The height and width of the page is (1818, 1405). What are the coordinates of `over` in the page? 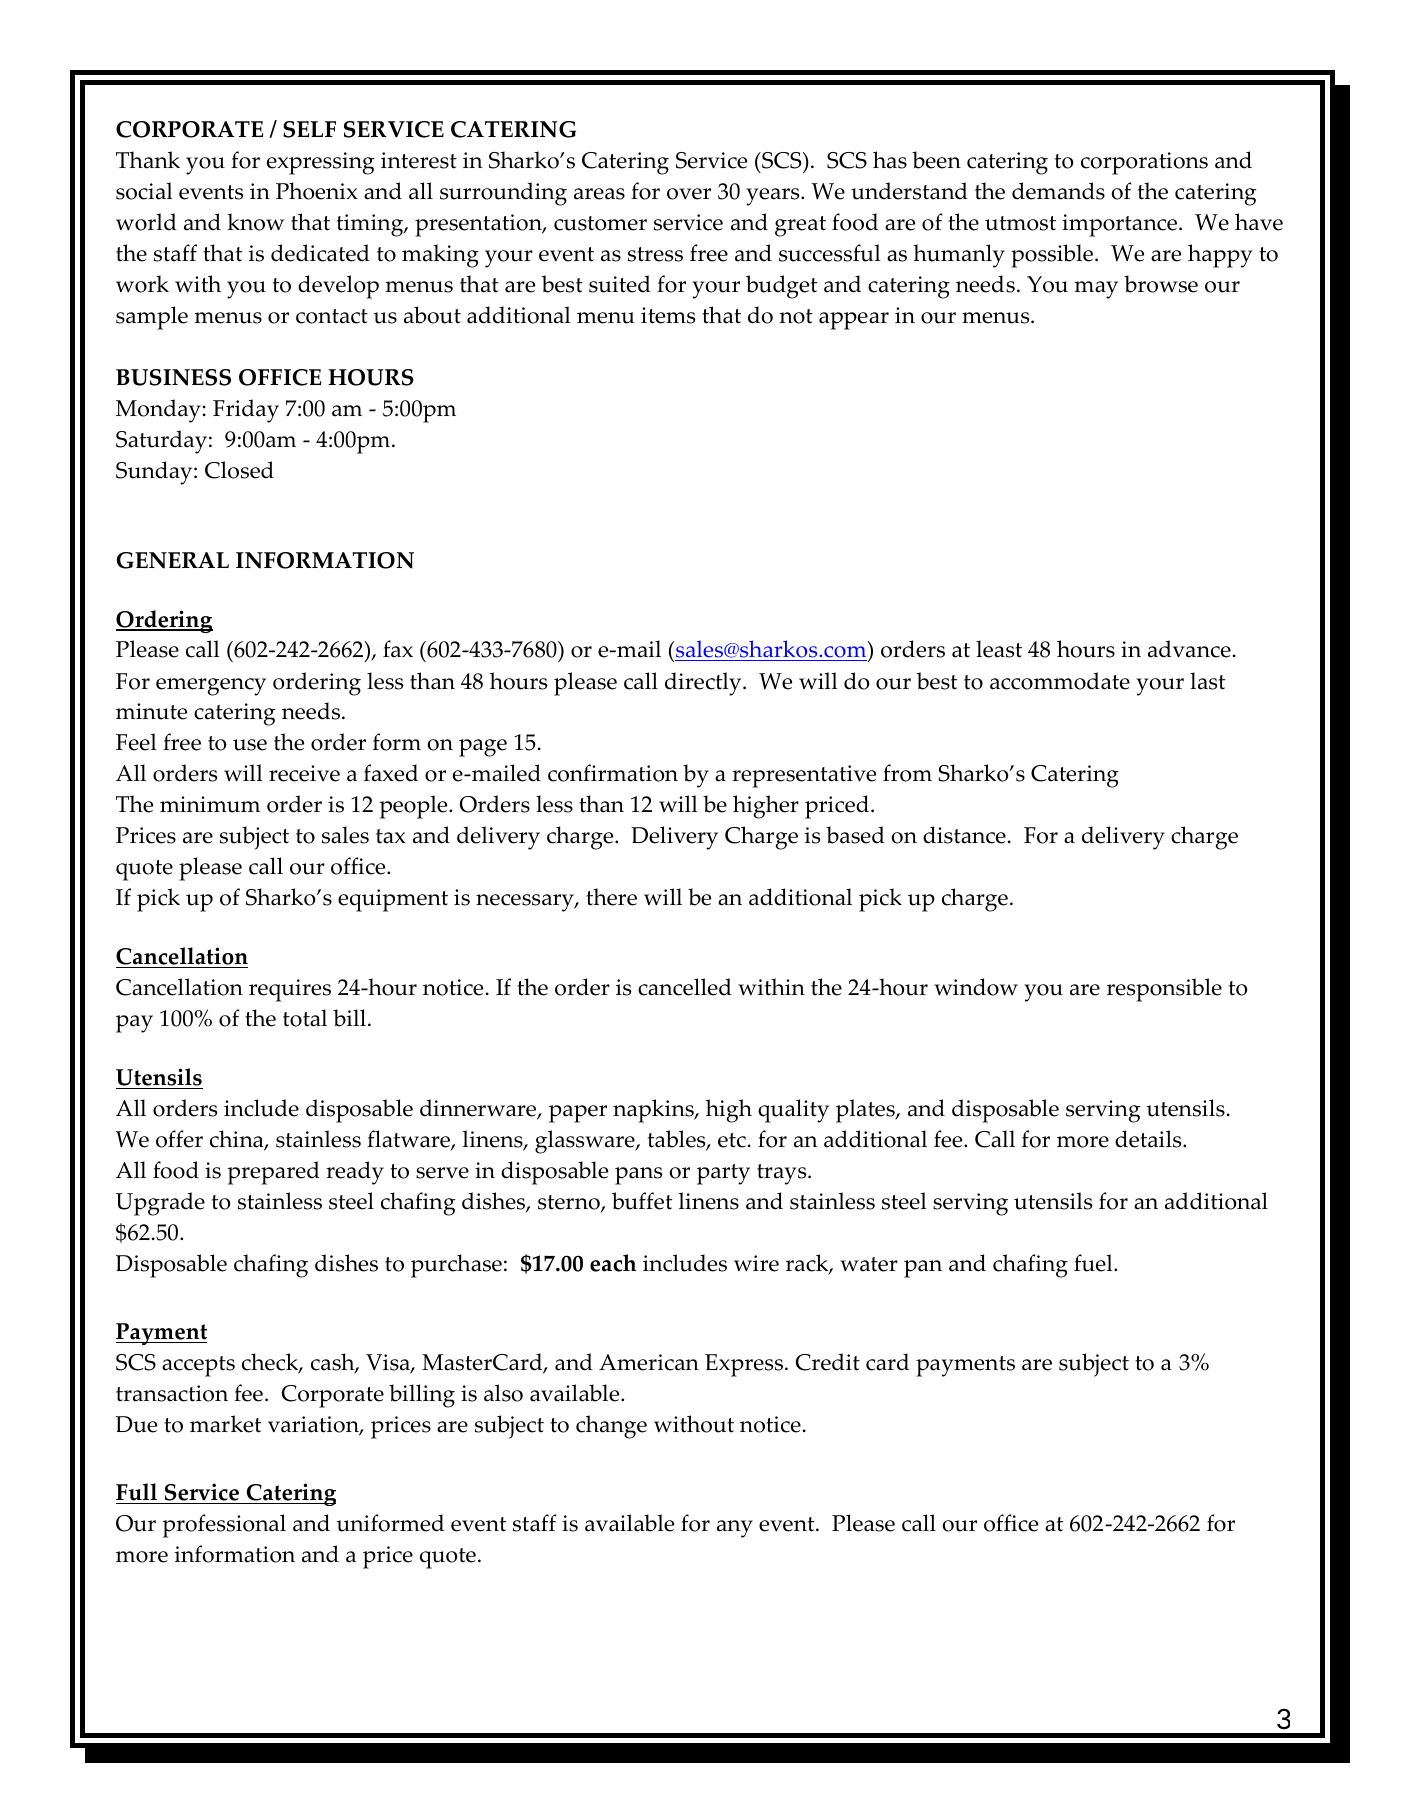 It's located at (689, 194).
